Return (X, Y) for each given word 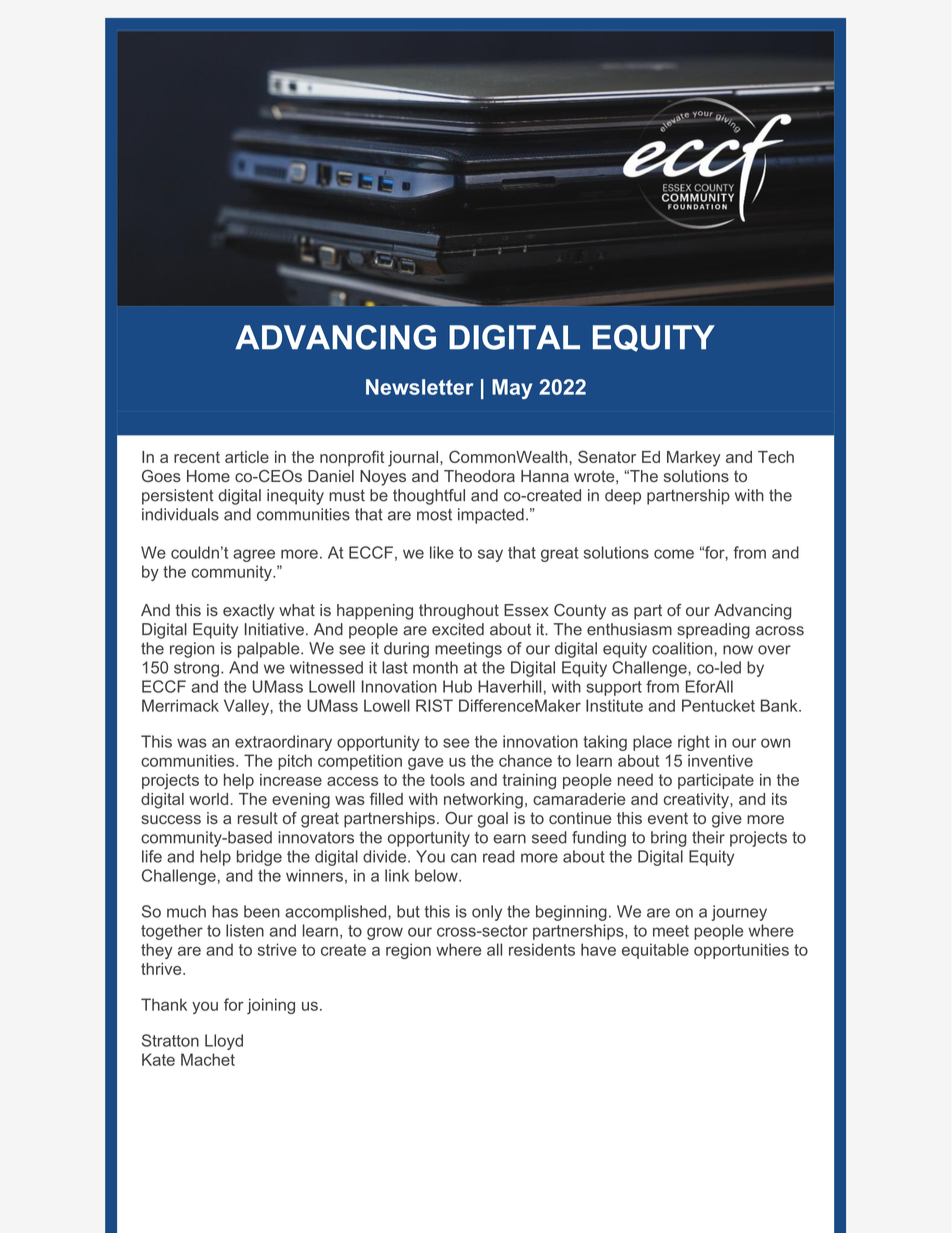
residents (542, 949)
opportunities (741, 951)
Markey (694, 459)
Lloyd (224, 1042)
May (512, 389)
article (247, 457)
